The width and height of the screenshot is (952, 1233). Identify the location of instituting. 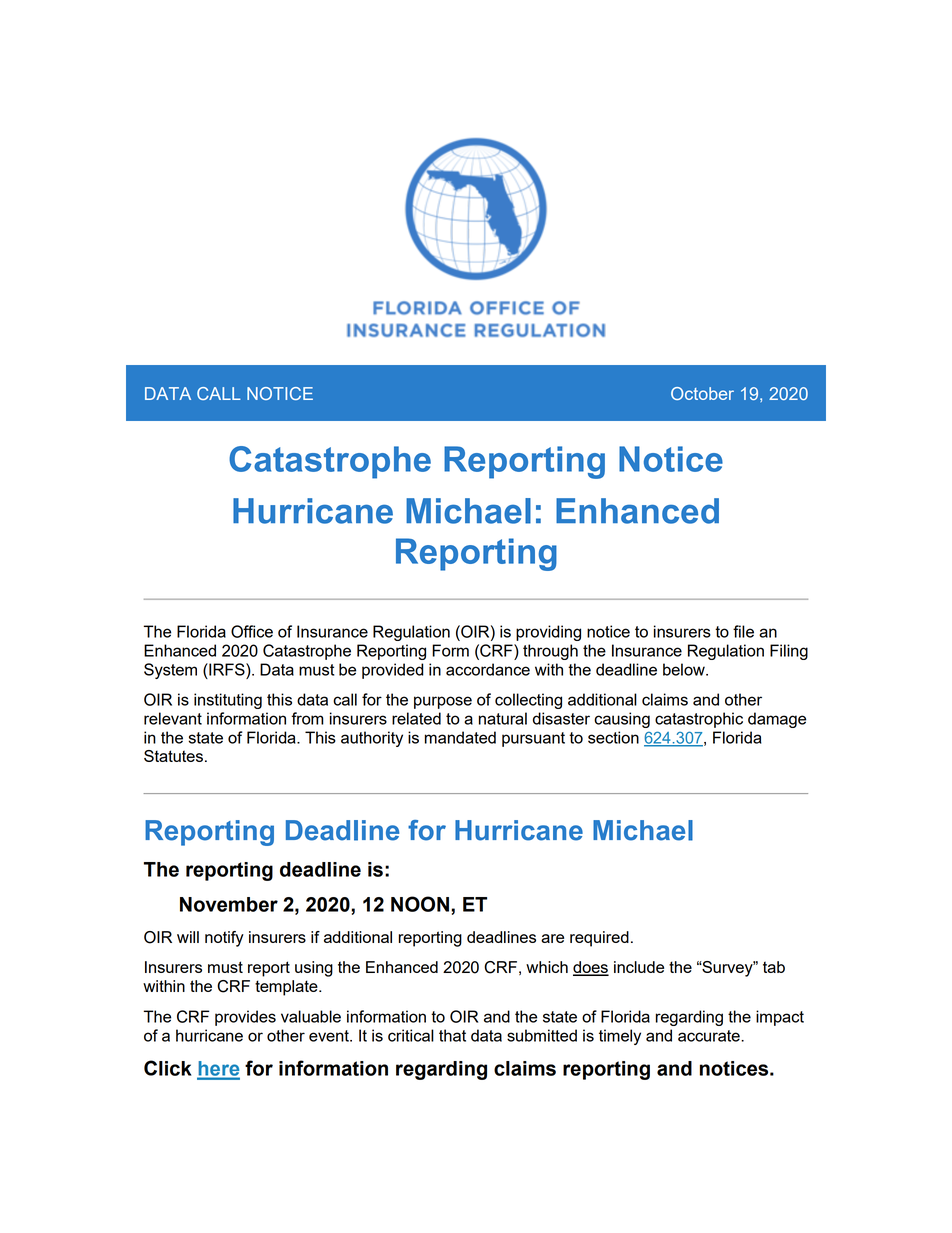
(228, 701).
